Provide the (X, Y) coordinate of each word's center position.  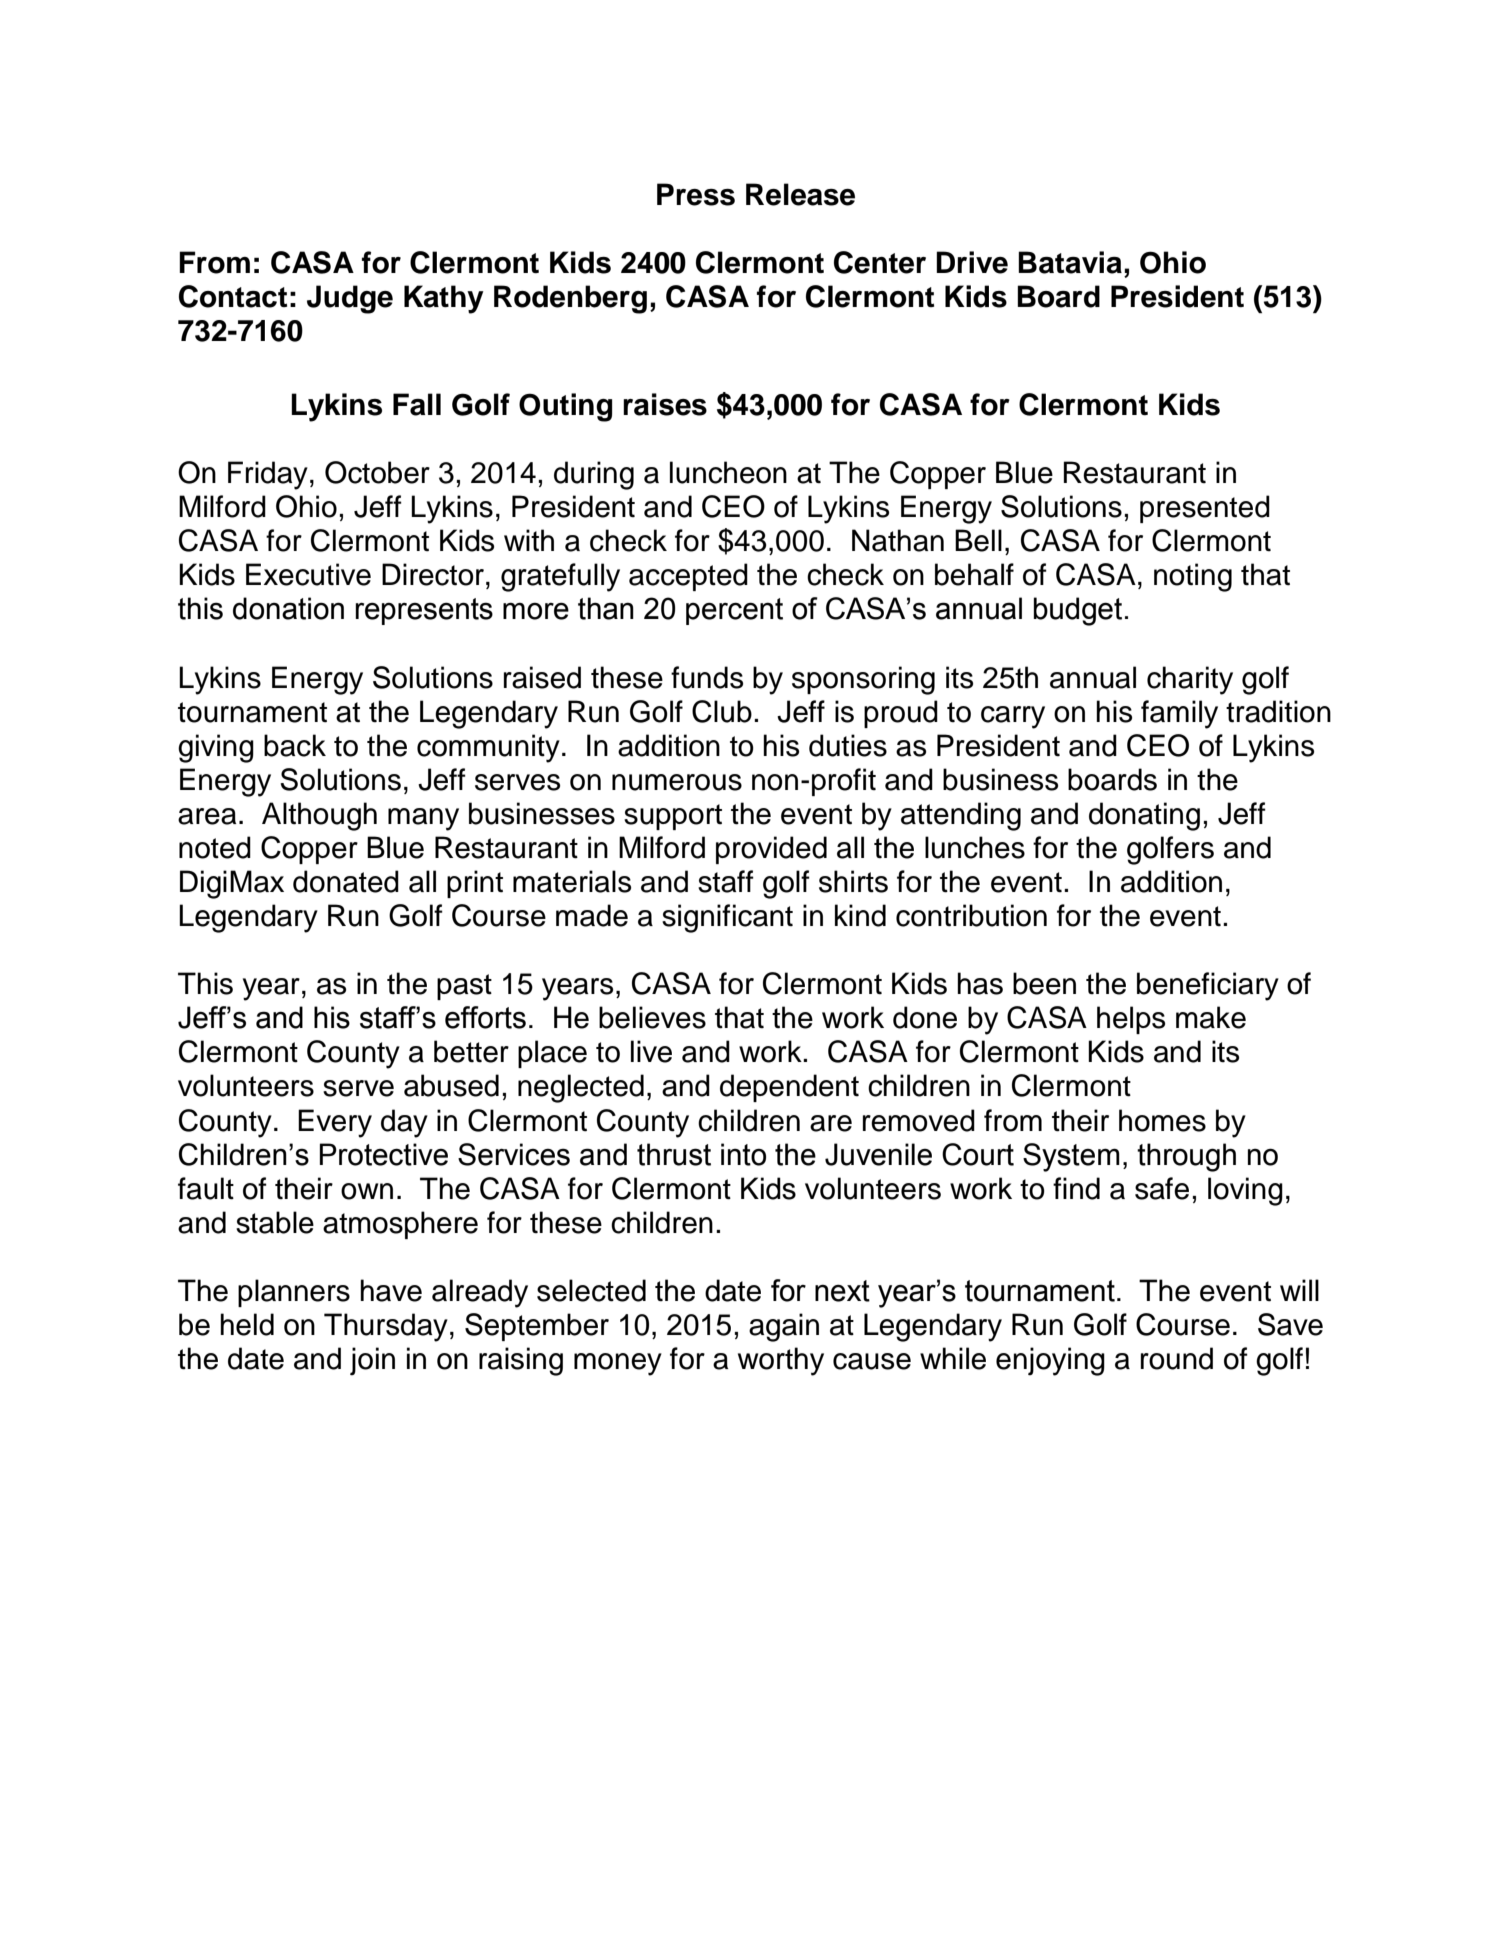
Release (800, 194)
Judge (350, 299)
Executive (308, 574)
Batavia (1070, 262)
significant (727, 918)
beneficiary (1208, 986)
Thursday (386, 1327)
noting (1193, 577)
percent (734, 611)
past (464, 987)
